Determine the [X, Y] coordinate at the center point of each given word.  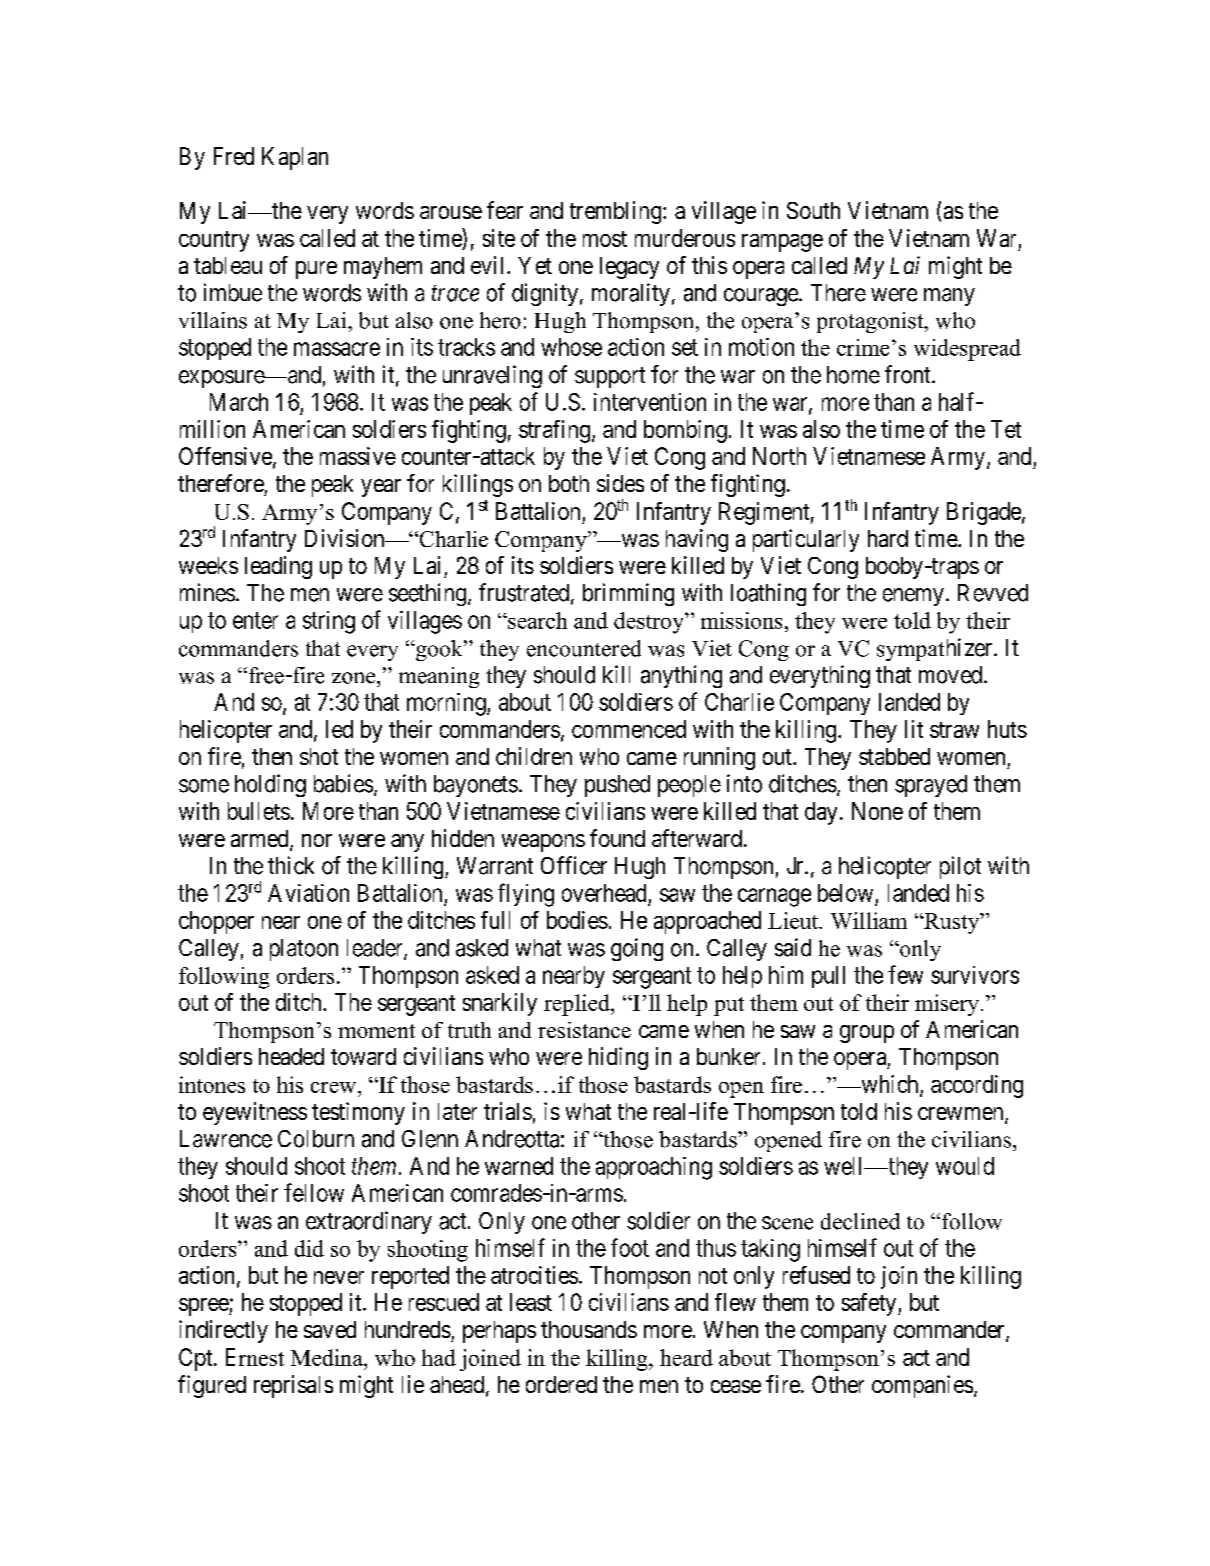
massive [358, 456]
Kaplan [295, 158]
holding [270, 785]
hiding [618, 1058]
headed [291, 1056]
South [813, 210]
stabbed [894, 756]
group [867, 1034]
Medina [328, 1357]
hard [888, 538]
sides [620, 483]
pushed [617, 786]
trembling [617, 212]
